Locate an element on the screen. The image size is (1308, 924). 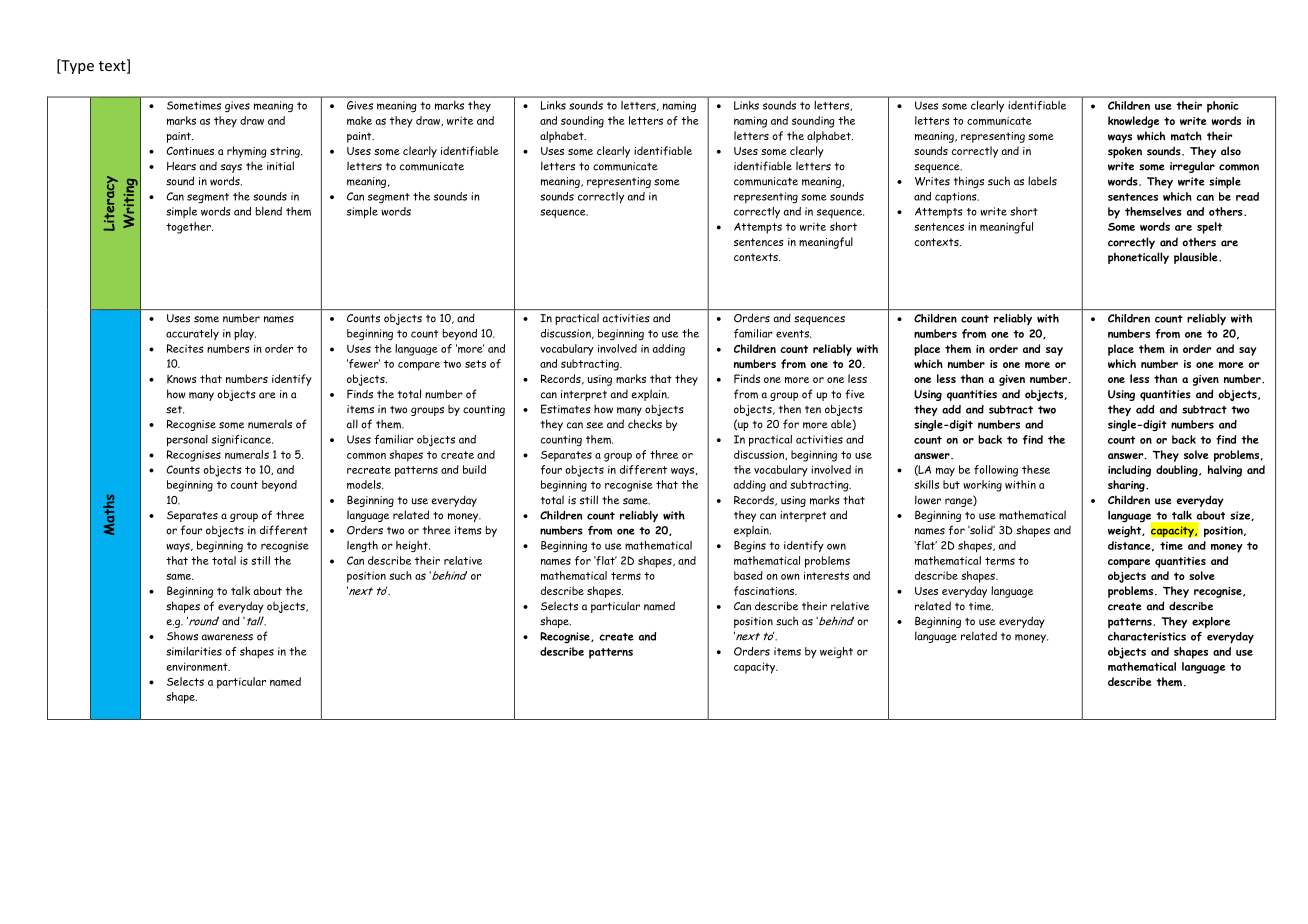
spoken is located at coordinates (1125, 152).
